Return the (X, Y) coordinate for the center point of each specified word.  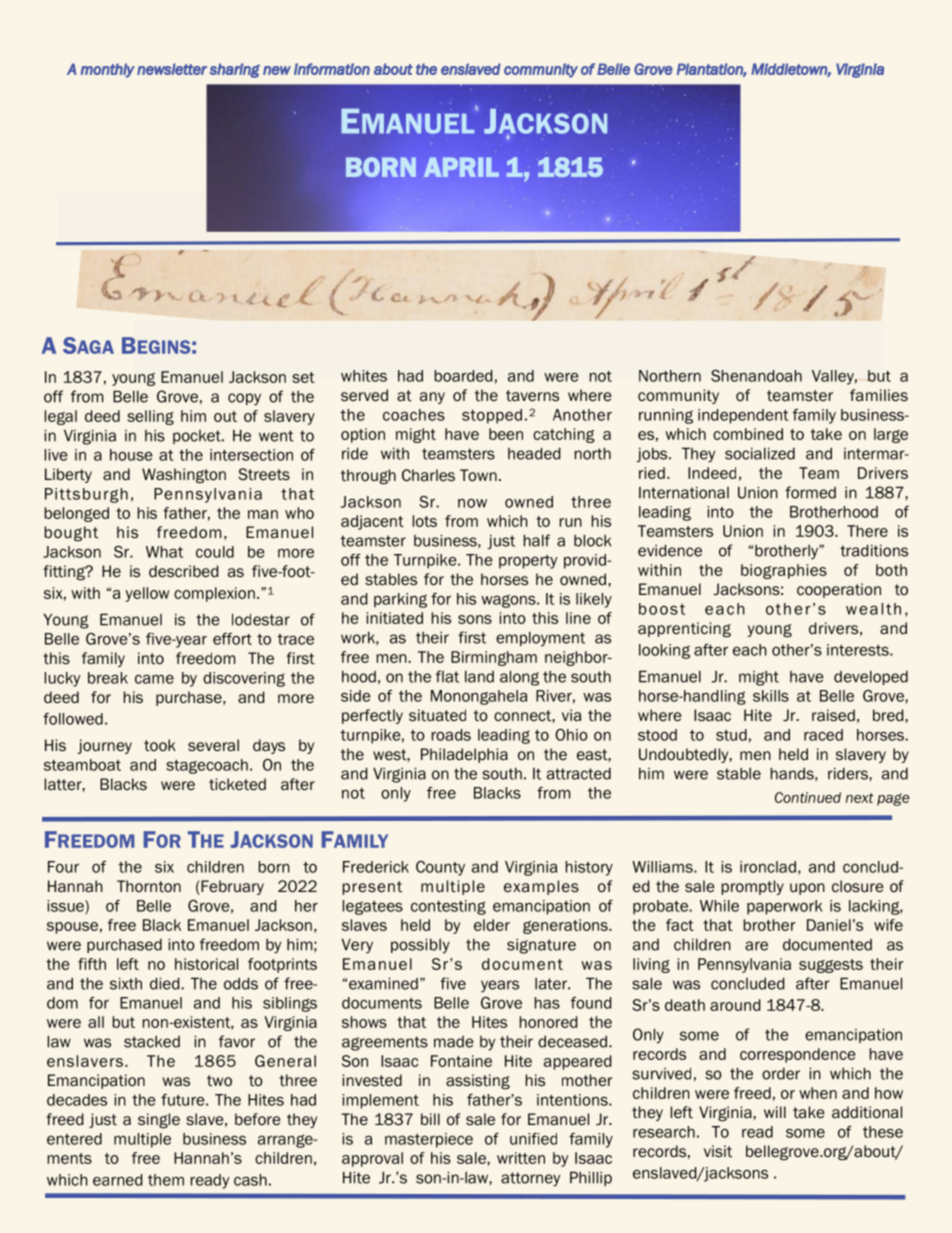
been (506, 434)
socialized (760, 453)
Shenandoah (756, 376)
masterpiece (429, 1140)
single (159, 1120)
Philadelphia (464, 755)
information (332, 69)
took (160, 745)
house (131, 455)
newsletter (172, 69)
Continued (808, 797)
